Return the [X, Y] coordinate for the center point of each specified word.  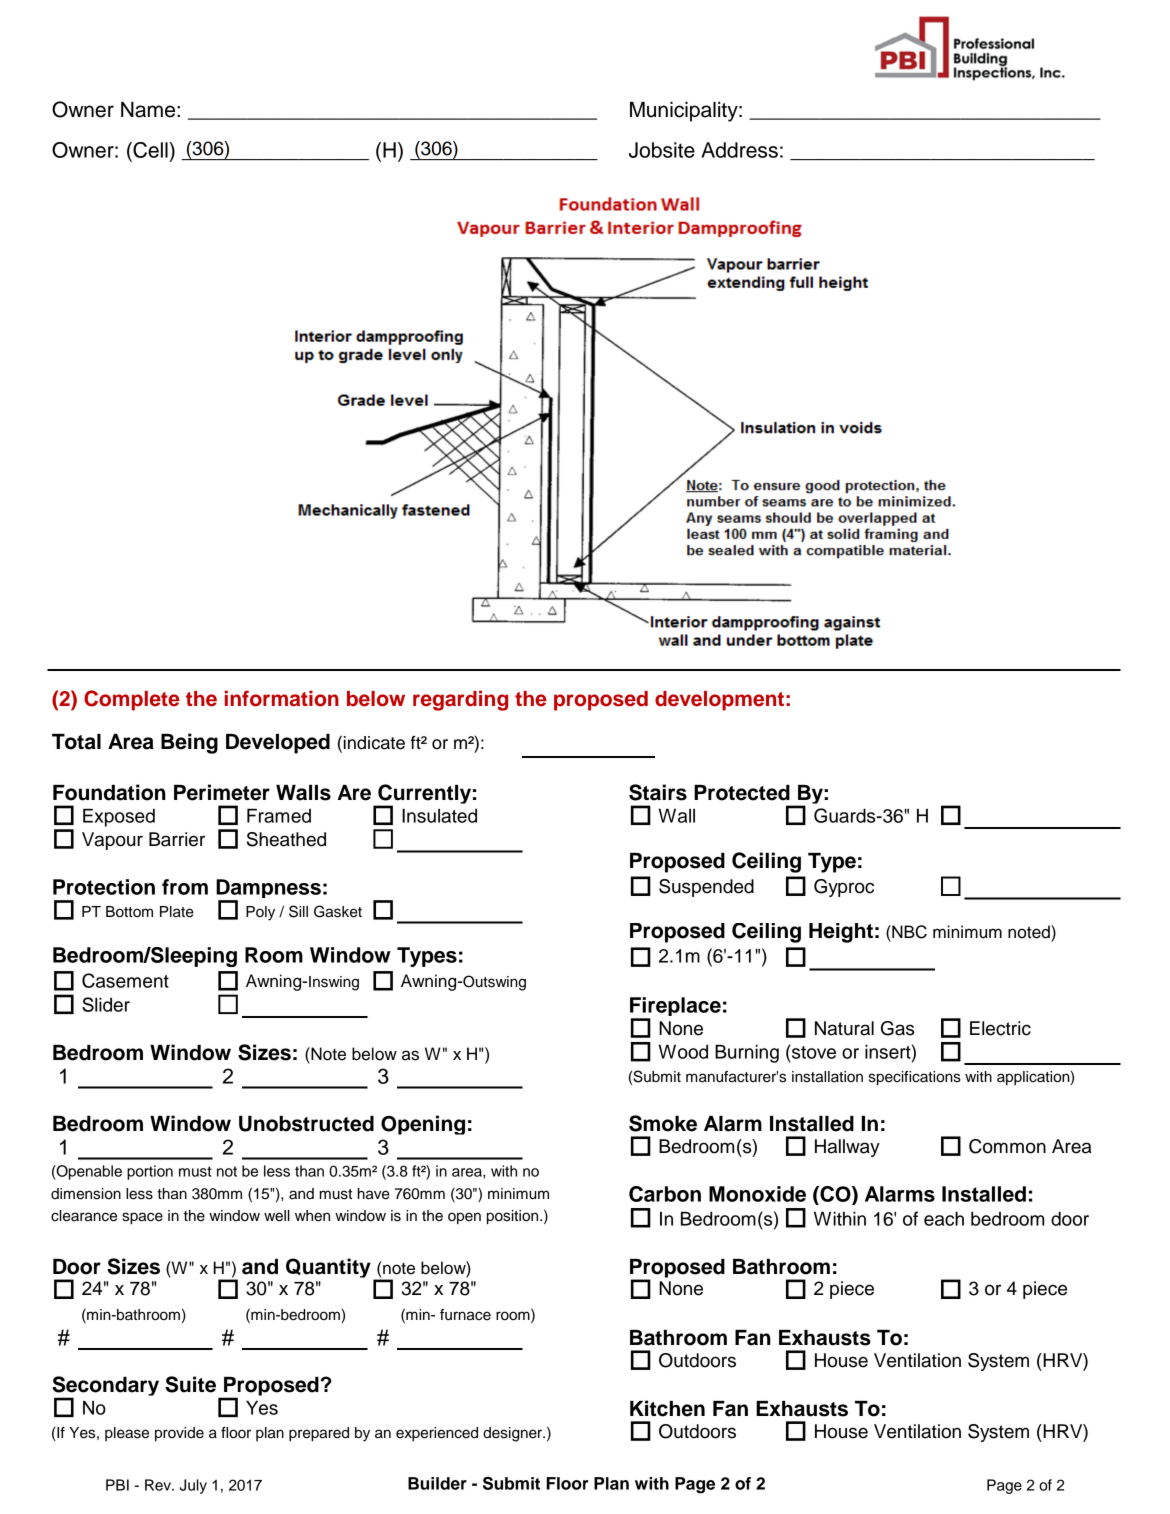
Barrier [177, 839]
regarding [460, 700]
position [514, 1217]
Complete [132, 700]
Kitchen [667, 1408]
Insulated [439, 816]
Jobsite [662, 150]
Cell [150, 150]
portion [150, 1172]
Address [739, 150]
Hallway [847, 1148]
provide [179, 1434]
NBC [908, 932]
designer [514, 1434]
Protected [742, 793]
